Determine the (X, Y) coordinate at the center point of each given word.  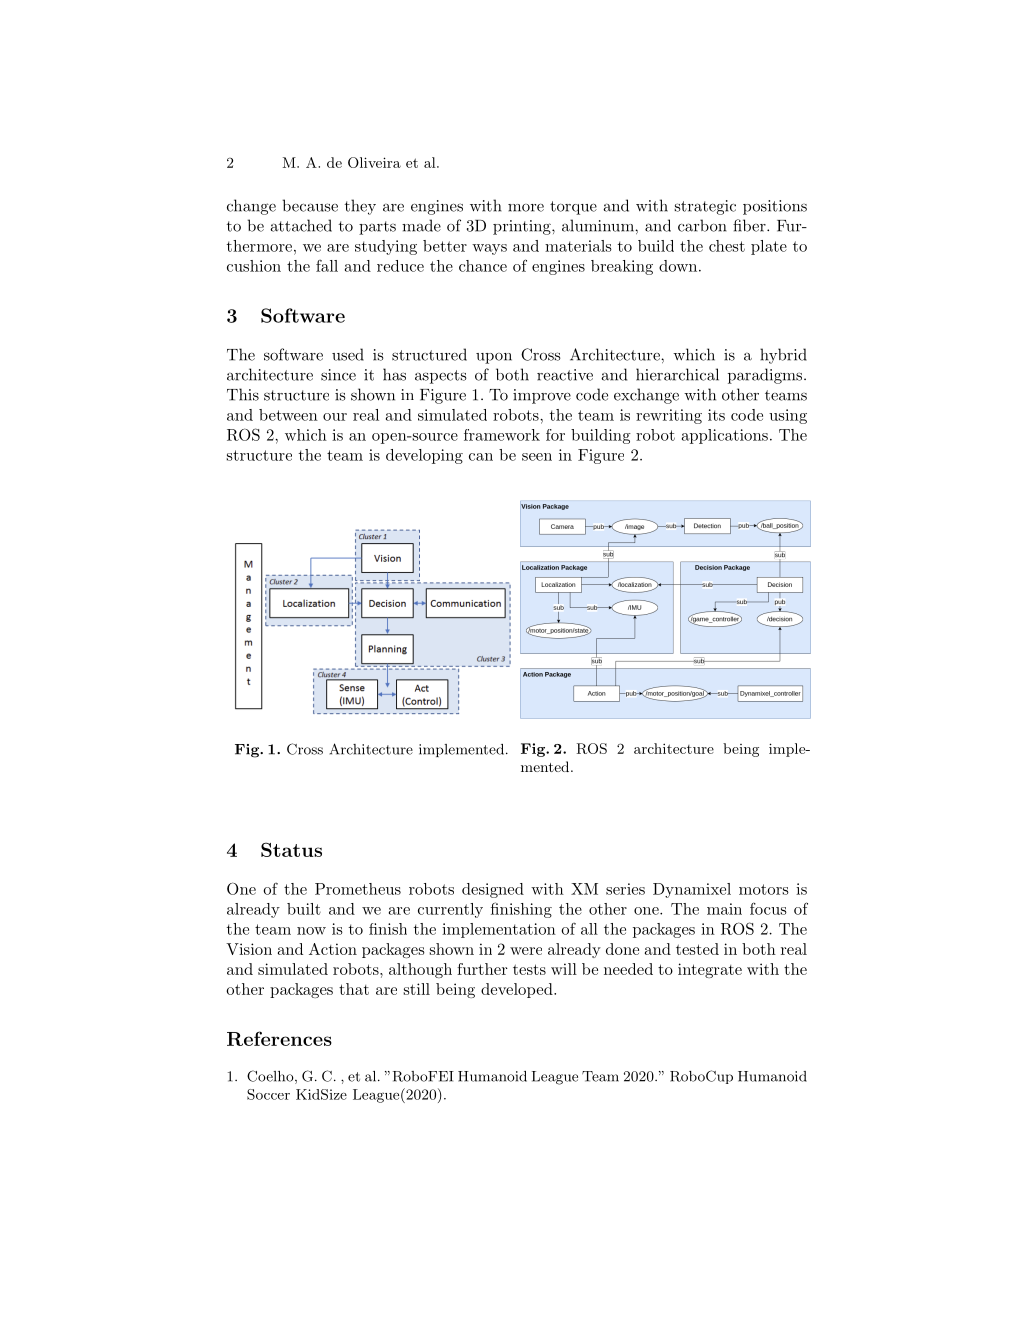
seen (537, 457)
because (310, 205)
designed (493, 890)
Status (291, 849)
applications (725, 436)
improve (542, 396)
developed (518, 990)
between (288, 415)
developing (424, 456)
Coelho (271, 1077)
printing (523, 227)
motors (764, 889)
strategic (705, 207)
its (716, 415)
